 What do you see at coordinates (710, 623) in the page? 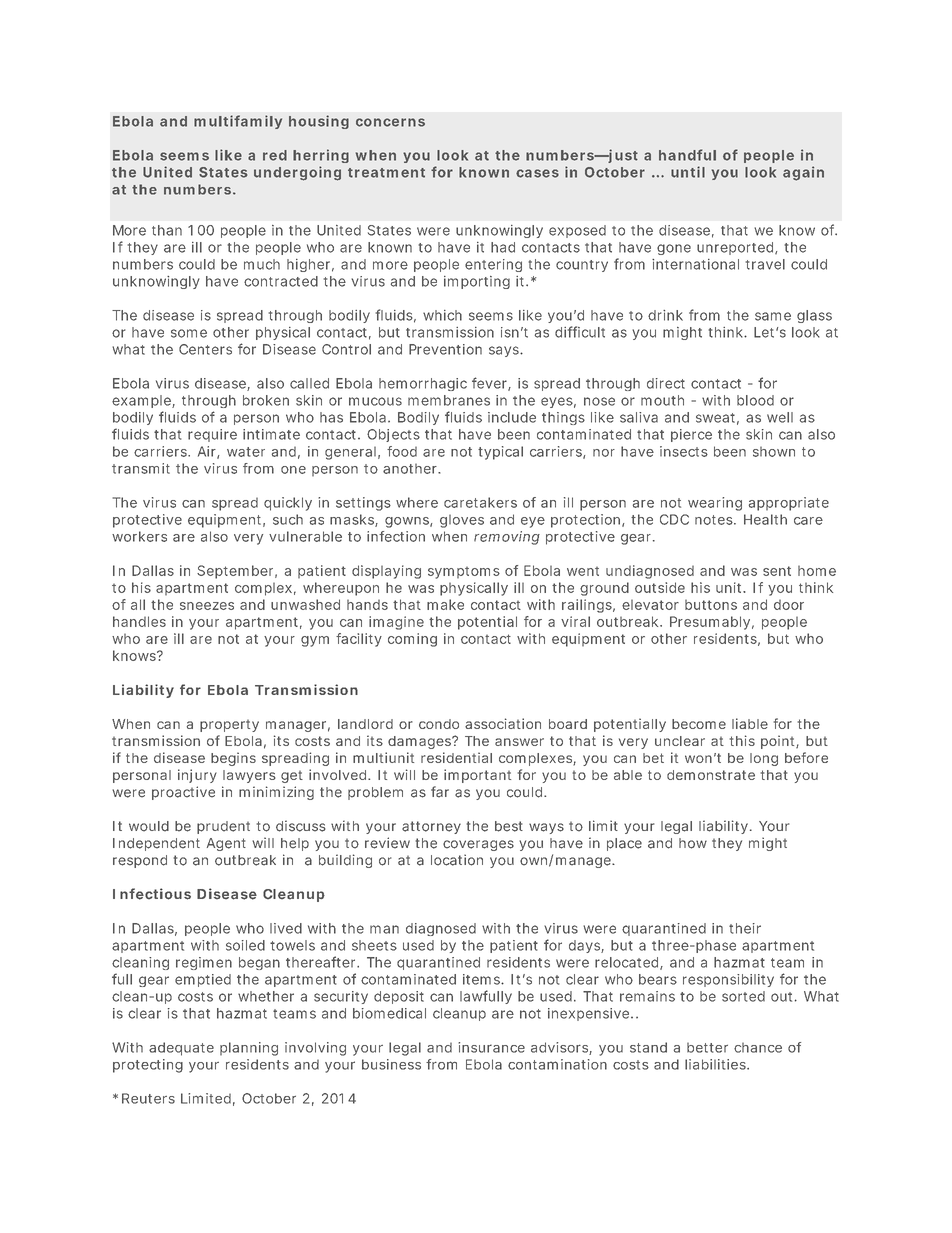
I see `Presumably` at bounding box center [710, 623].
